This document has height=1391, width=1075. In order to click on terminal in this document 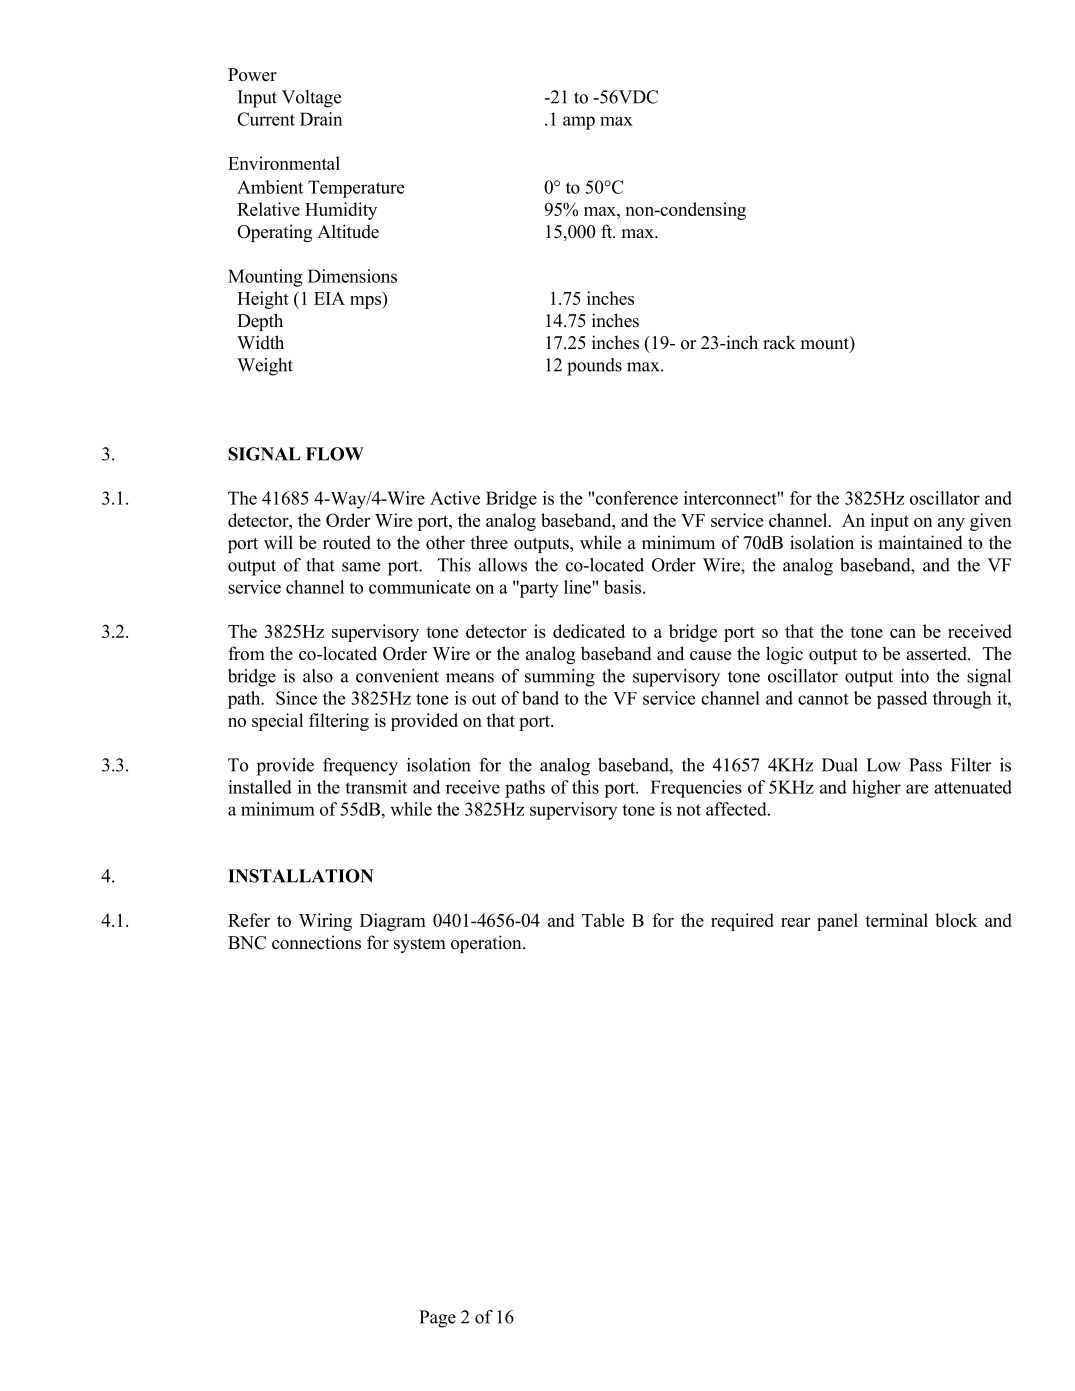, I will do `click(896, 920)`.
